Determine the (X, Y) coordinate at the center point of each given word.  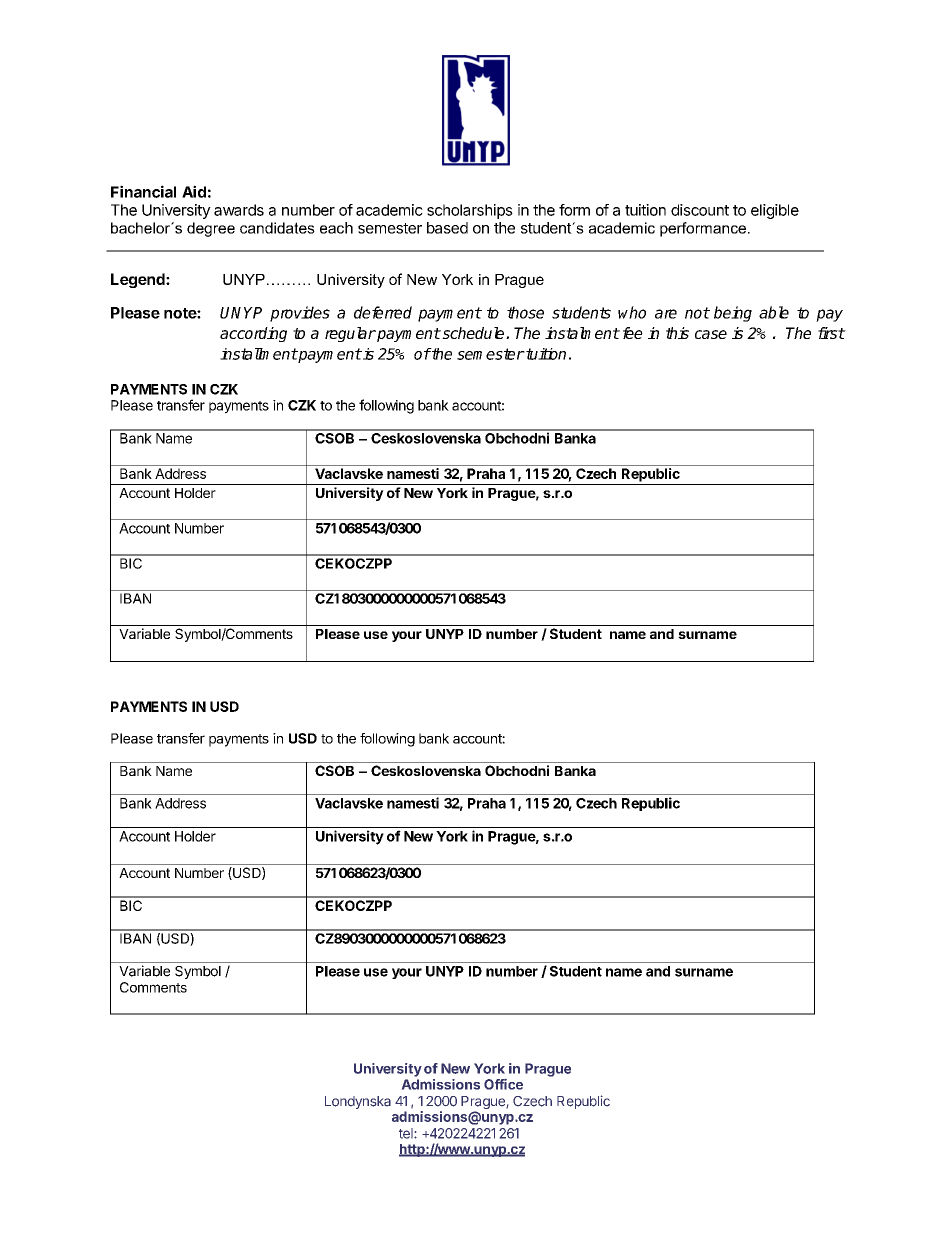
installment (259, 354)
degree (211, 229)
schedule (473, 333)
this (677, 333)
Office (503, 1084)
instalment (582, 333)
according (253, 334)
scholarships (470, 211)
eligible (775, 211)
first (831, 333)
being (733, 314)
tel (407, 1133)
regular (350, 334)
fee (633, 333)
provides (300, 314)
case (711, 334)
